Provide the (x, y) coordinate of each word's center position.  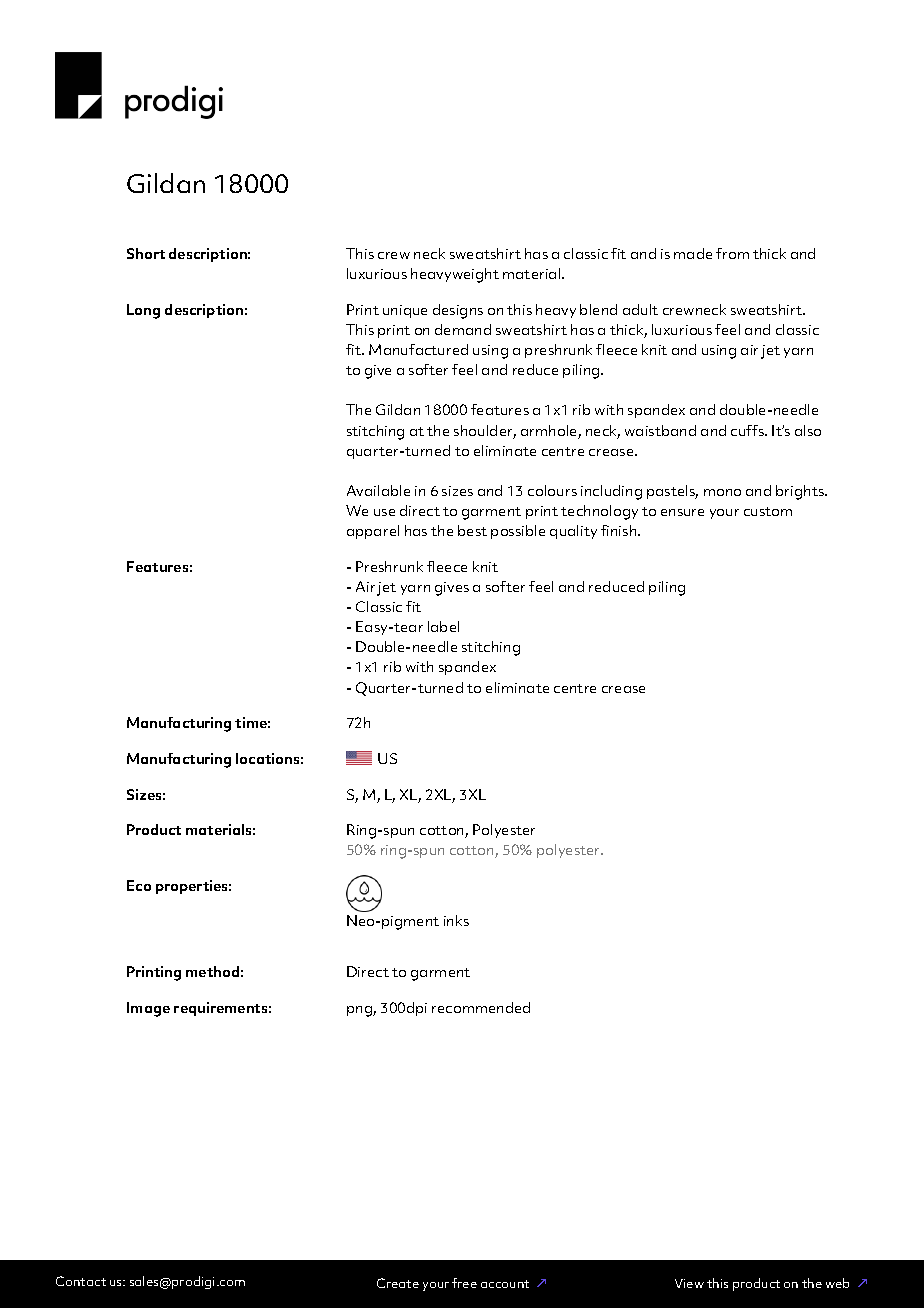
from (732, 253)
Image (148, 1009)
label (443, 626)
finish (620, 530)
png (360, 1011)
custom (768, 511)
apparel (373, 532)
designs (458, 311)
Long (143, 311)
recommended (481, 1007)
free (464, 1283)
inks (456, 920)
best (472, 530)
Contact (81, 1281)
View (689, 1283)
